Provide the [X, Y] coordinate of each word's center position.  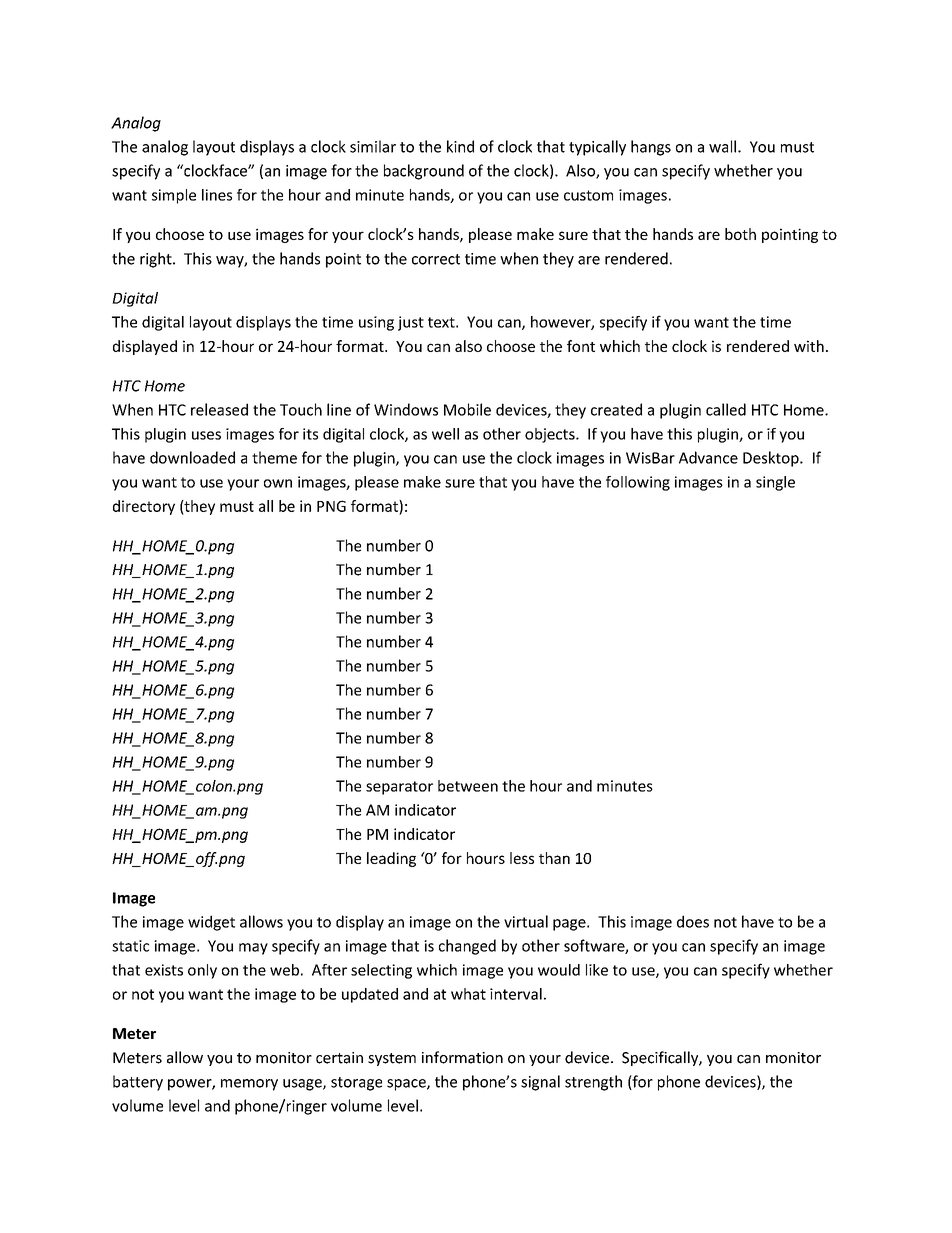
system [392, 1059]
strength [593, 1083]
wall [724, 146]
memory [249, 1085]
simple [174, 196]
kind [460, 146]
